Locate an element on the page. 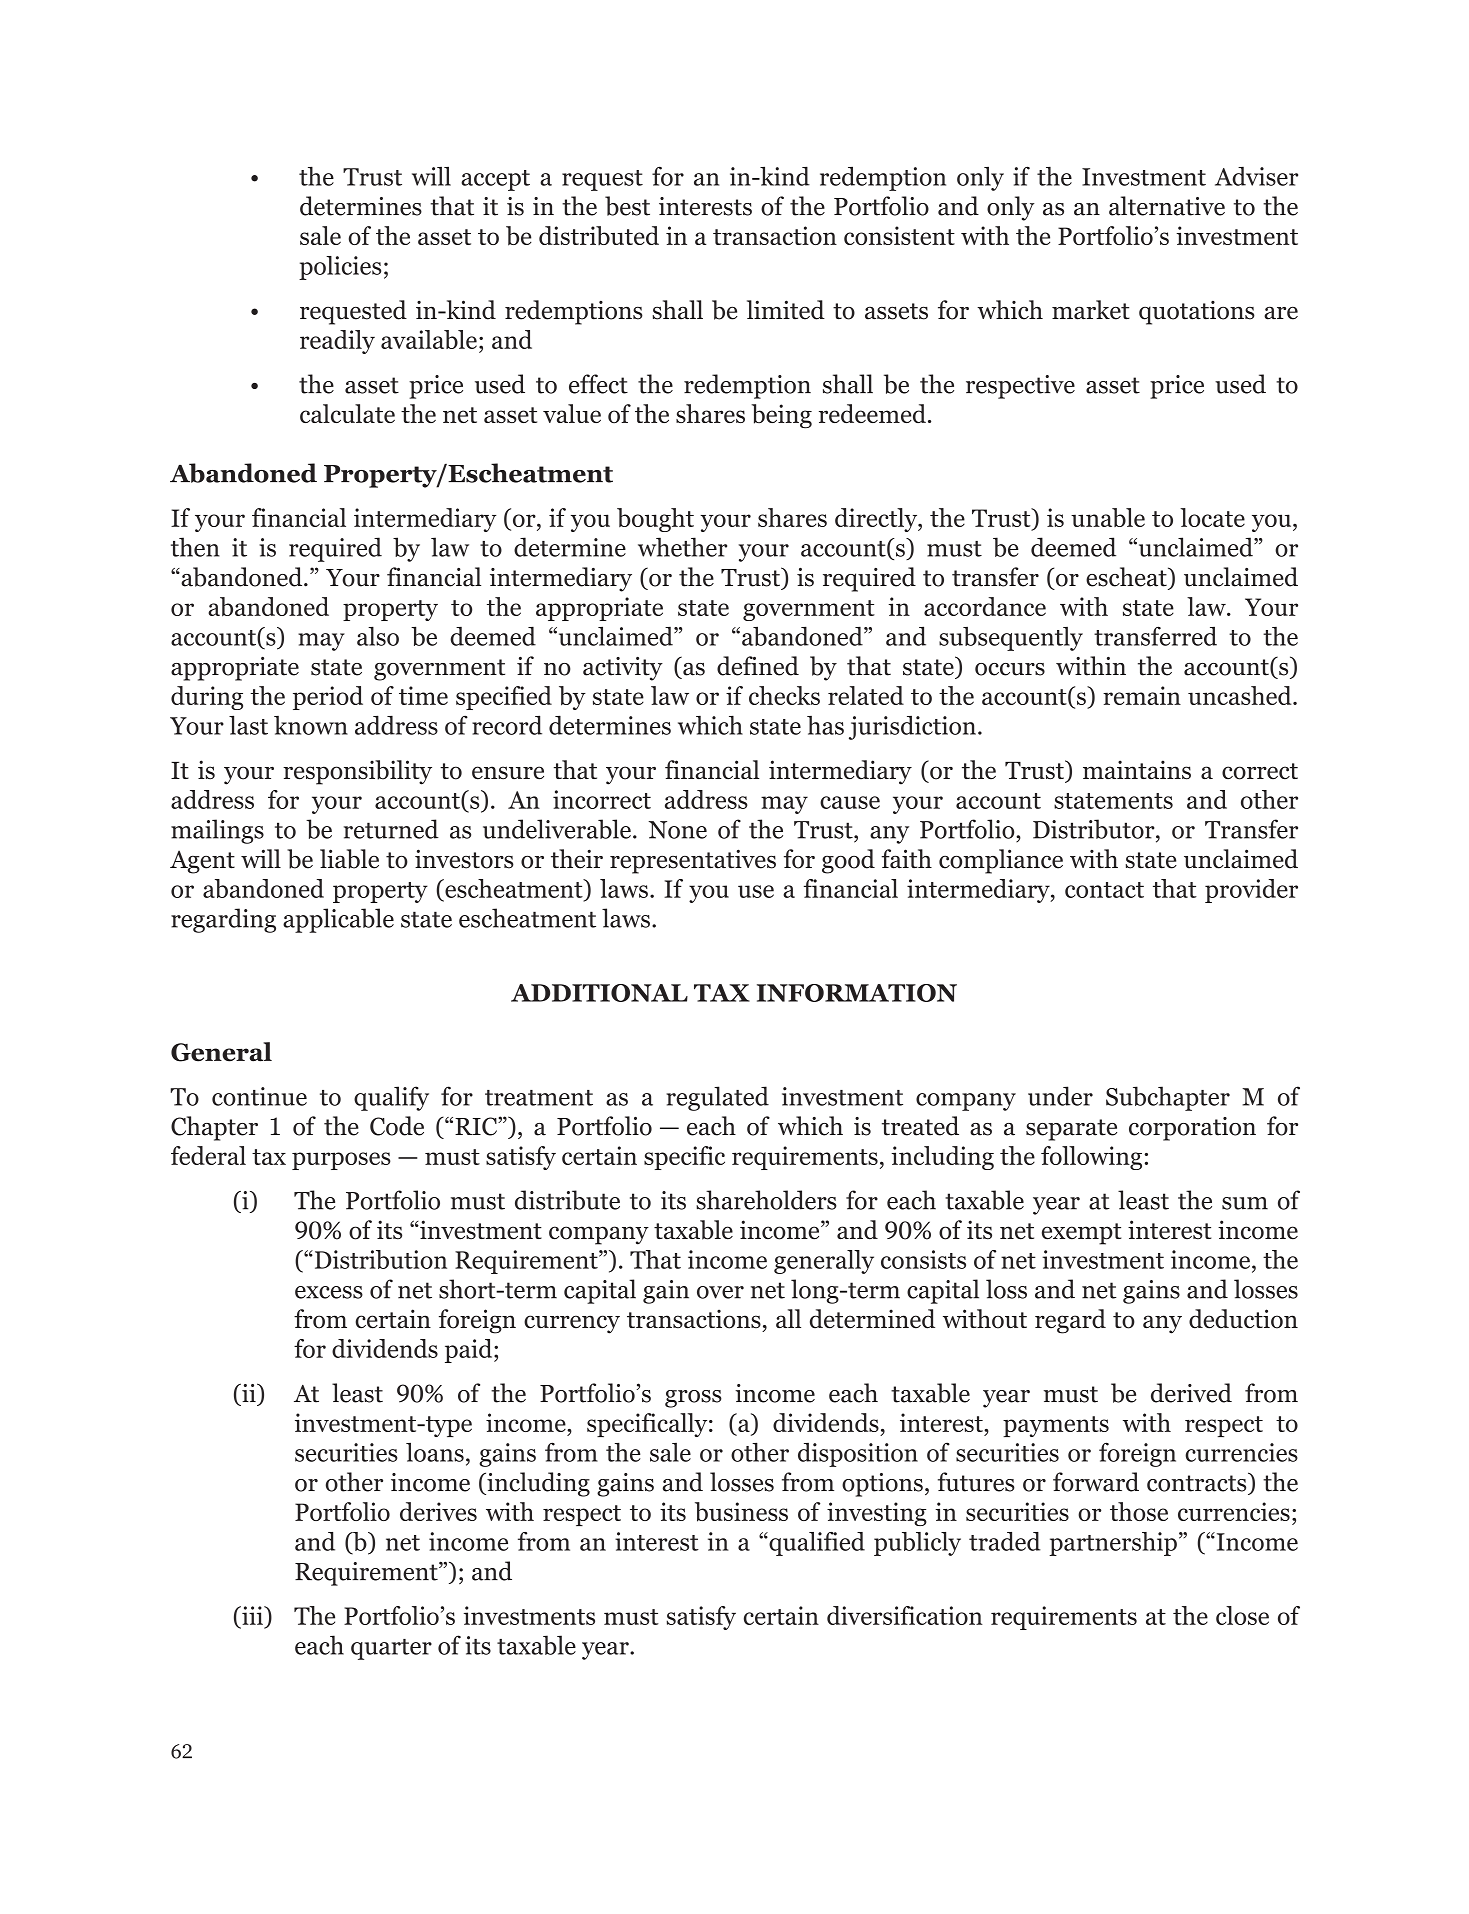  shareholders is located at coordinates (766, 1200).
